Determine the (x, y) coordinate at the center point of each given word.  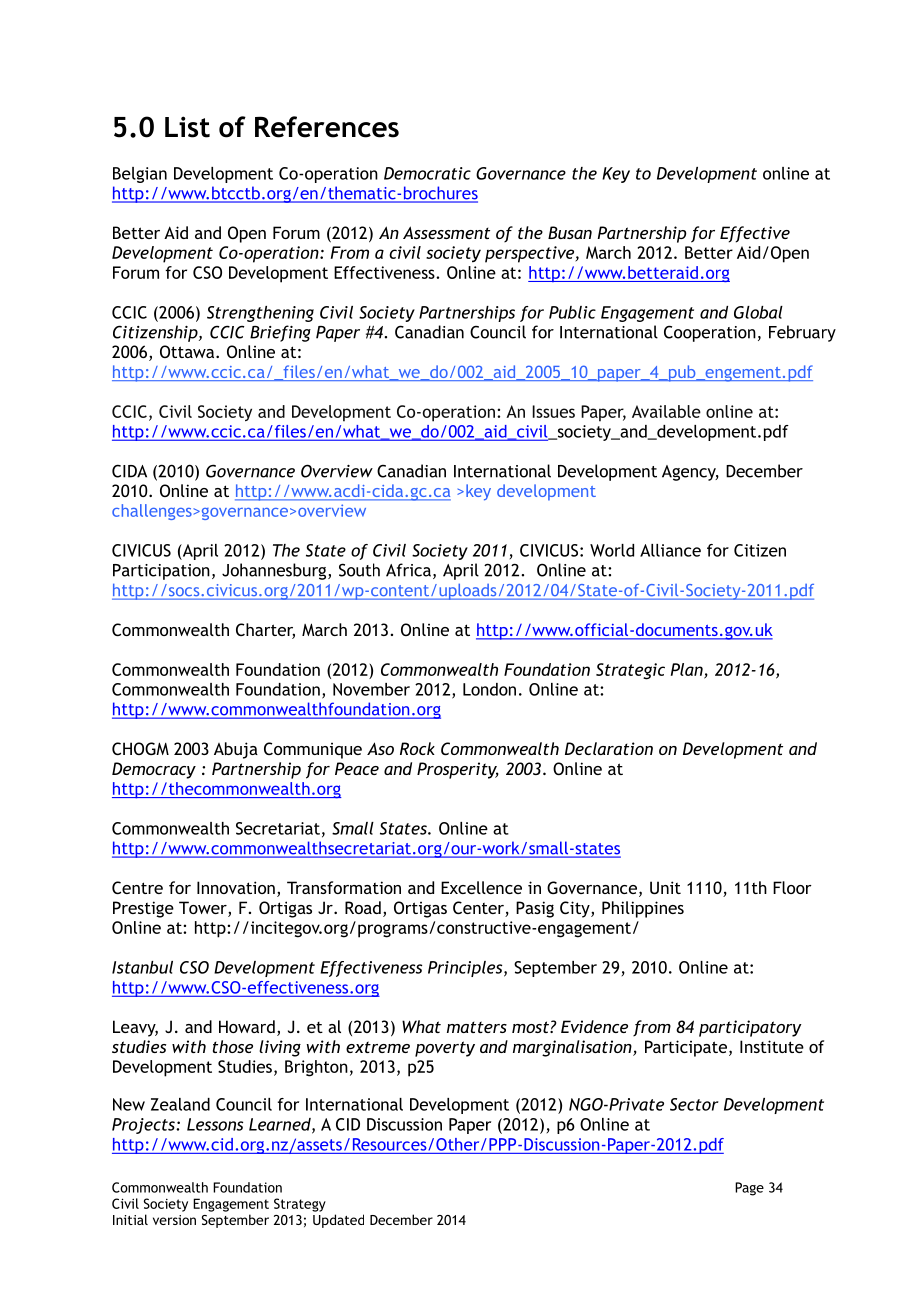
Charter (265, 631)
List (187, 127)
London (489, 689)
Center (479, 909)
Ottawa (188, 351)
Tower (204, 909)
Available (666, 411)
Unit (665, 887)
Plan (688, 670)
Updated (338, 1221)
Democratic (427, 173)
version (174, 1220)
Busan (570, 232)
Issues (553, 411)
